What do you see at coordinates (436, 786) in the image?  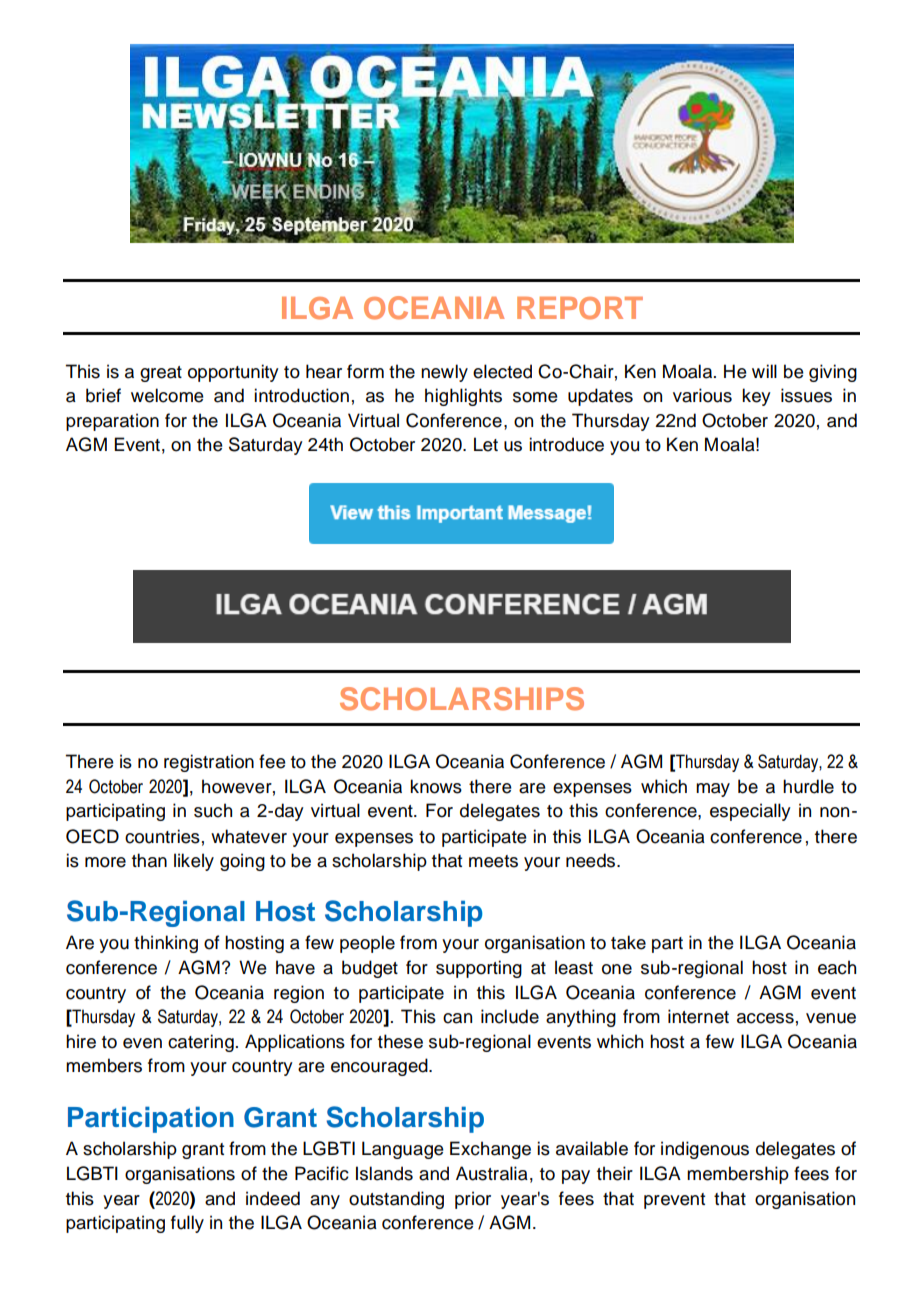 I see `knows` at bounding box center [436, 786].
